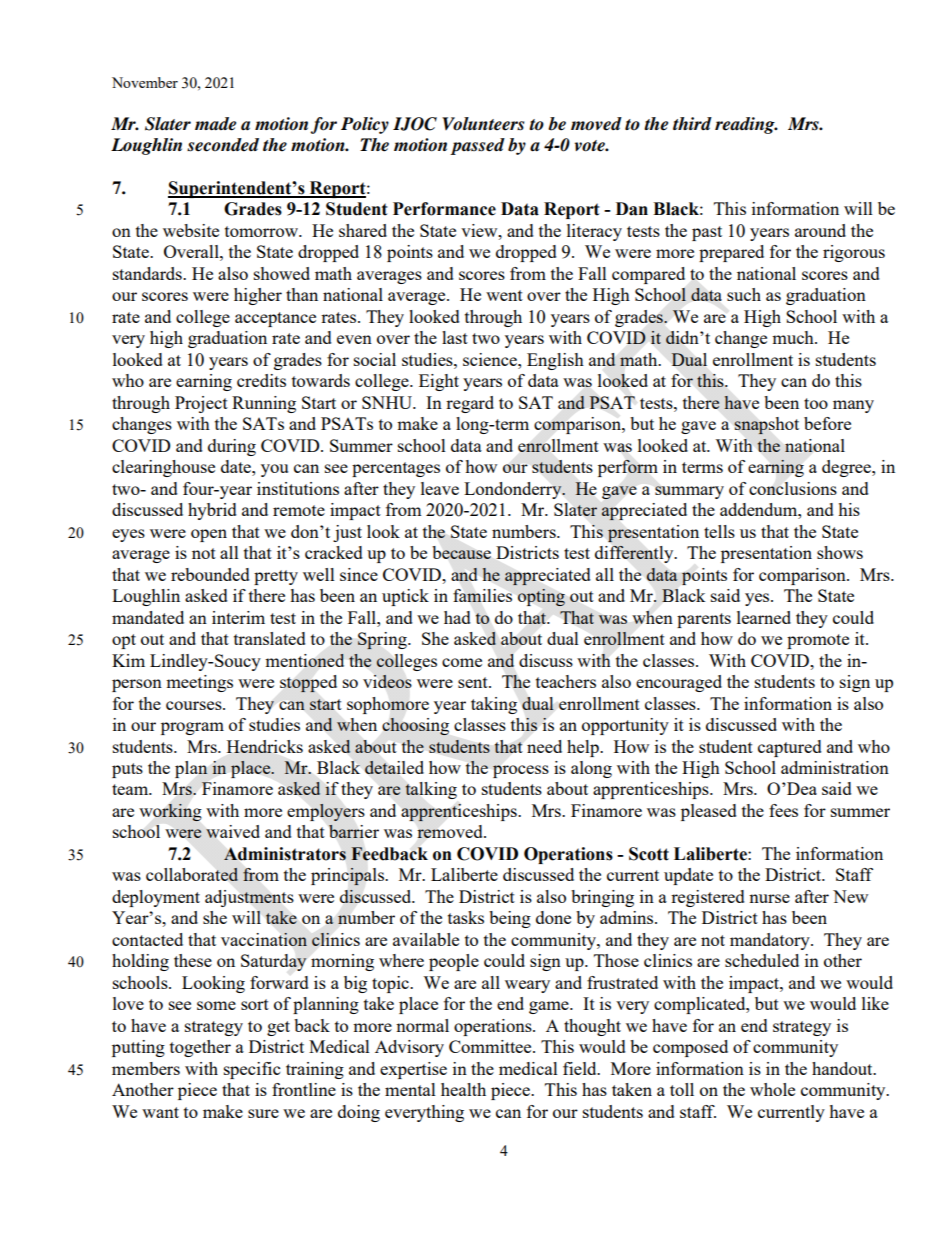 Image resolution: width=952 pixels, height=1233 pixels. What do you see at coordinates (232, 447) in the screenshot?
I see `during` at bounding box center [232, 447].
